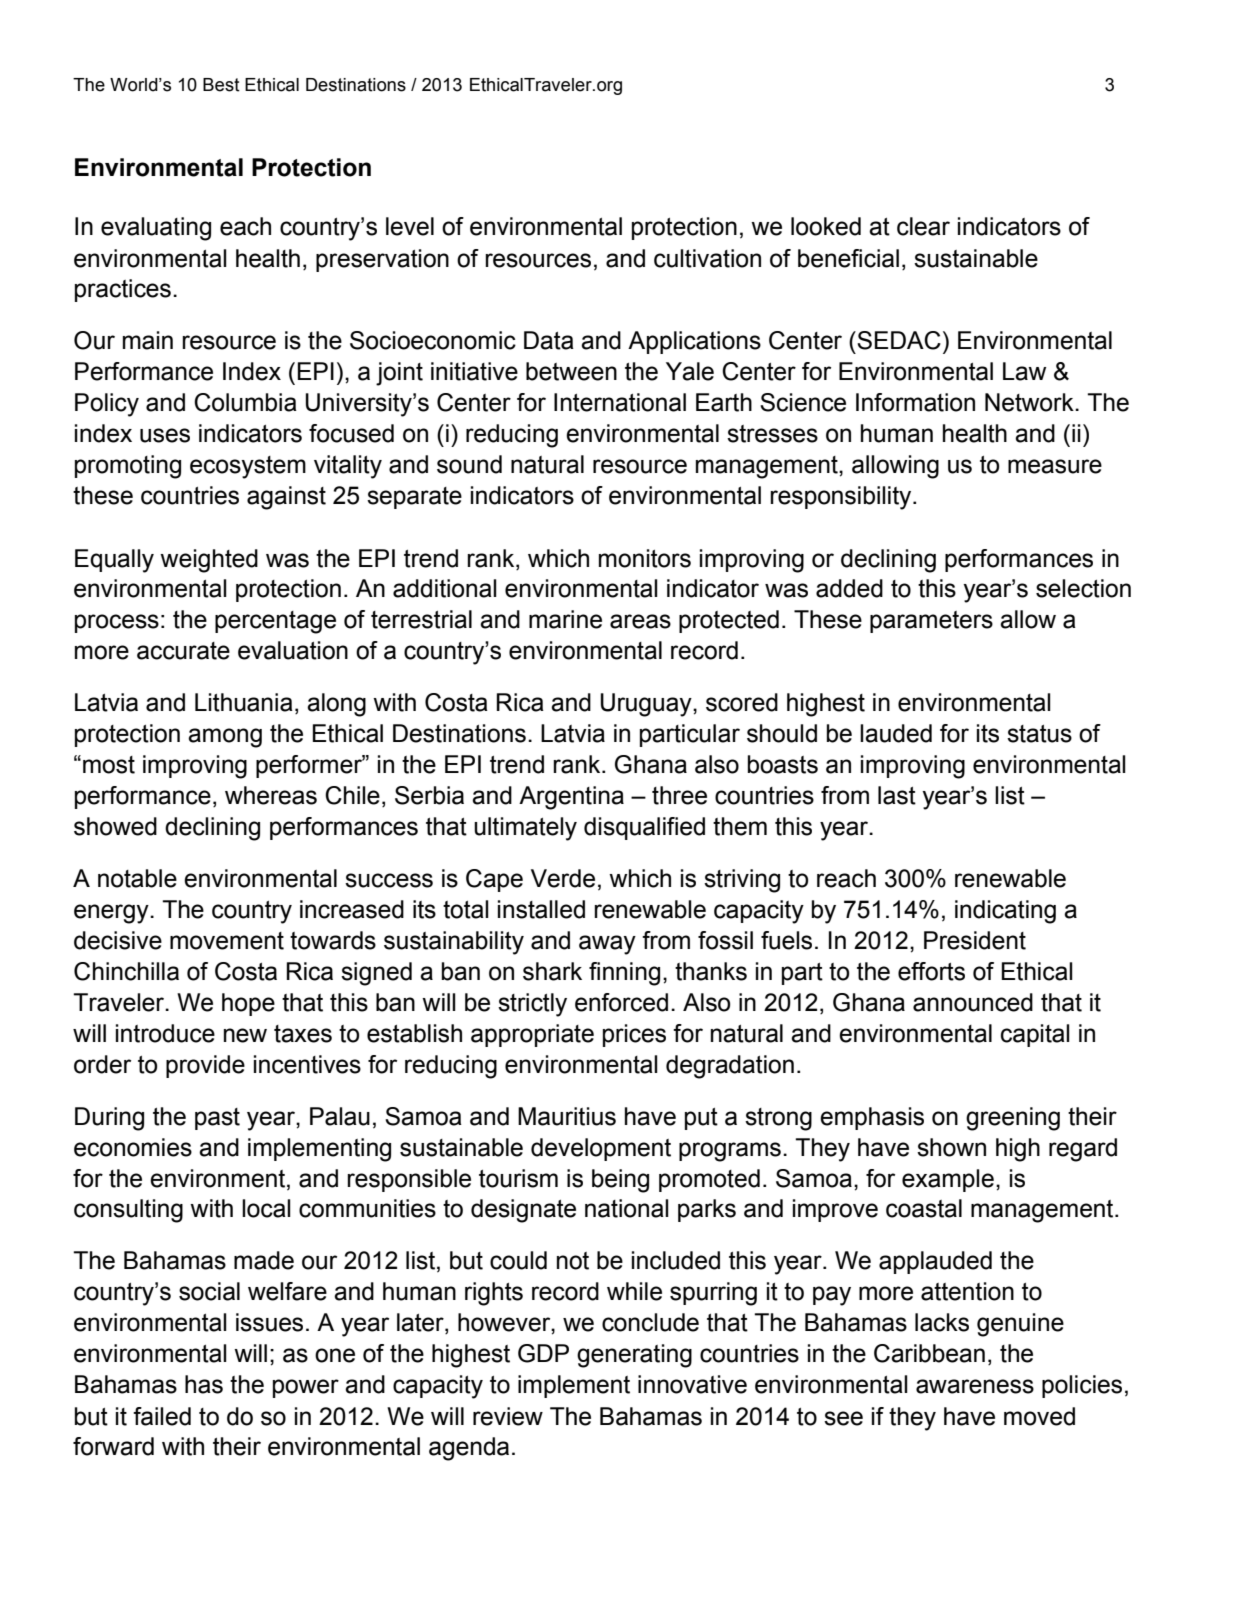 The image size is (1252, 1620). Describe the element at coordinates (225, 738) in the document. I see `among` at that location.
